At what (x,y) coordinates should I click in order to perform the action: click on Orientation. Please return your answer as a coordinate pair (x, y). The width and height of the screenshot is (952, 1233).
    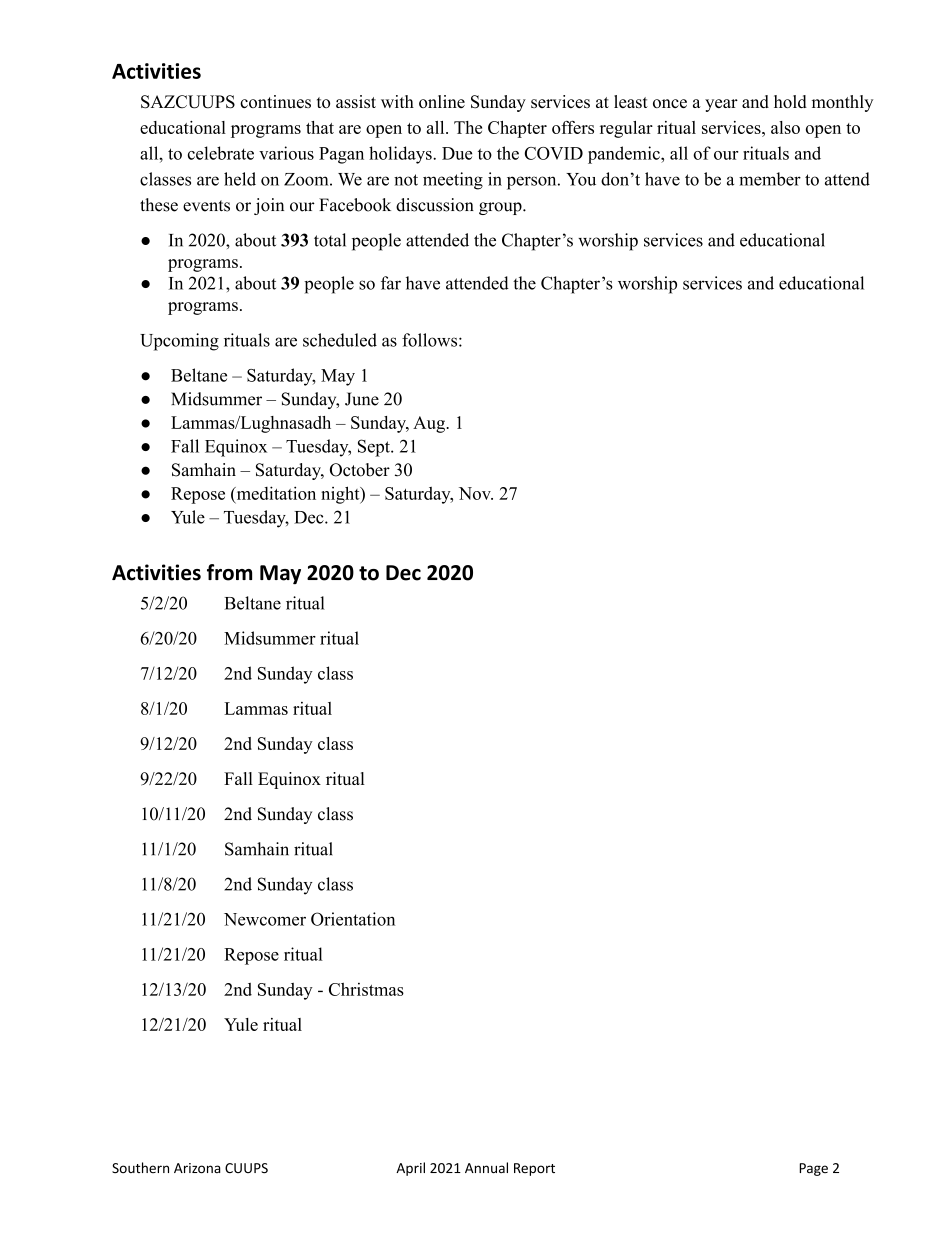
    Looking at the image, I should click on (353, 919).
